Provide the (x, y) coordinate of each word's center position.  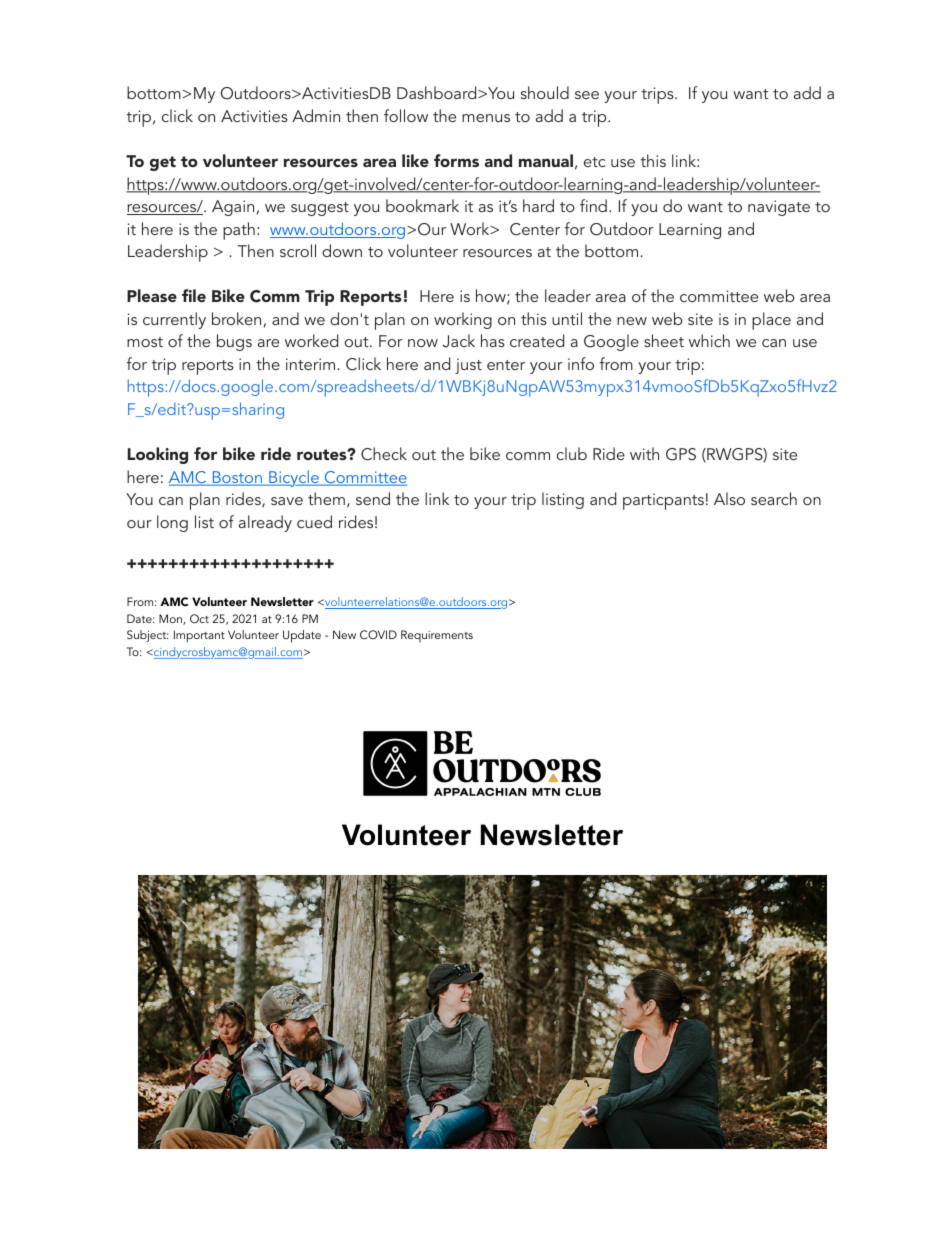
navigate (779, 208)
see (587, 95)
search (774, 498)
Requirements (437, 636)
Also (729, 498)
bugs (234, 342)
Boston (237, 478)
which (709, 340)
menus (486, 118)
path (239, 231)
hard (538, 205)
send (373, 498)
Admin (316, 115)
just (468, 366)
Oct (199, 619)
